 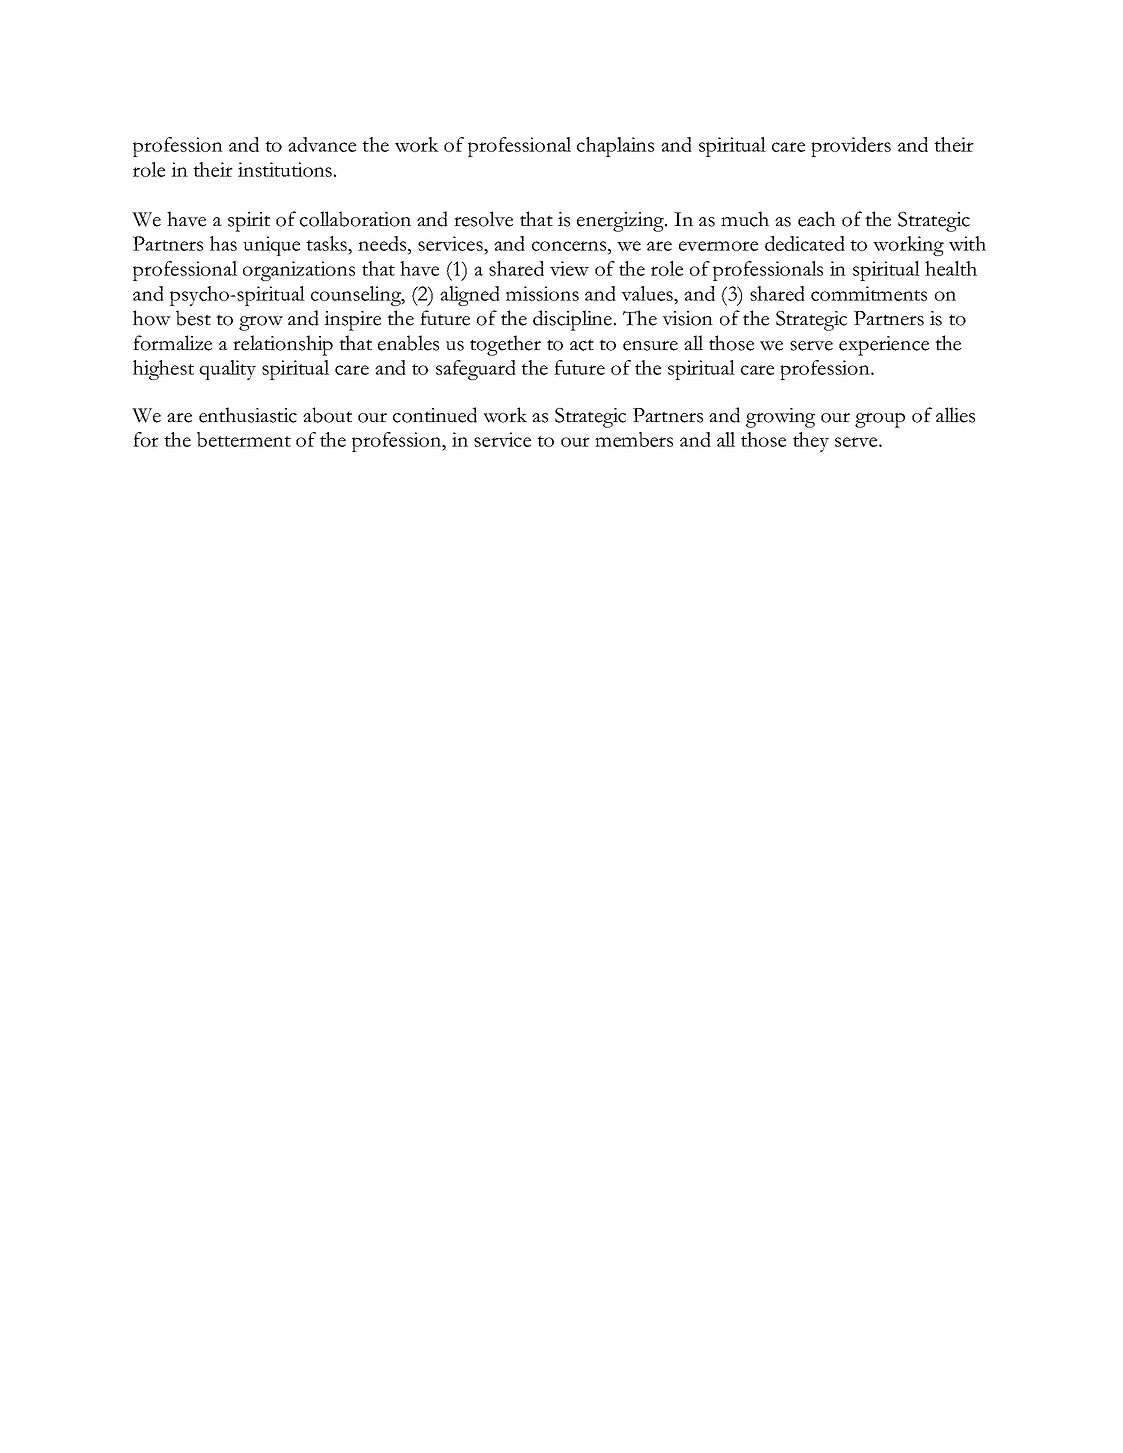 I want to click on unique, so click(x=271, y=246).
